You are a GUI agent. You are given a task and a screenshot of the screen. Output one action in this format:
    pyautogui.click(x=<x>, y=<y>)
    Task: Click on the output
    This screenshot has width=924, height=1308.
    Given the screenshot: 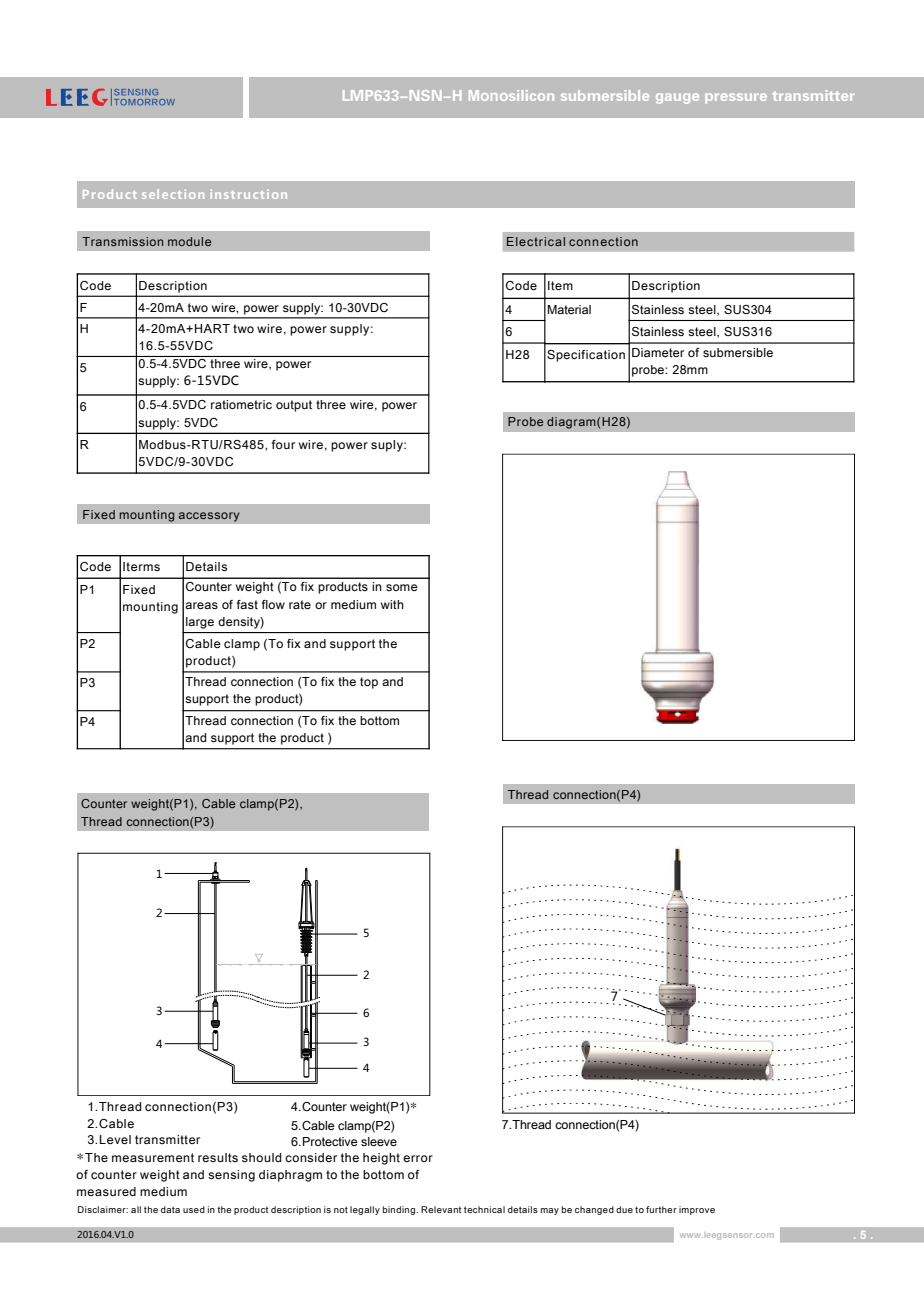 What is the action you would take?
    pyautogui.click(x=294, y=406)
